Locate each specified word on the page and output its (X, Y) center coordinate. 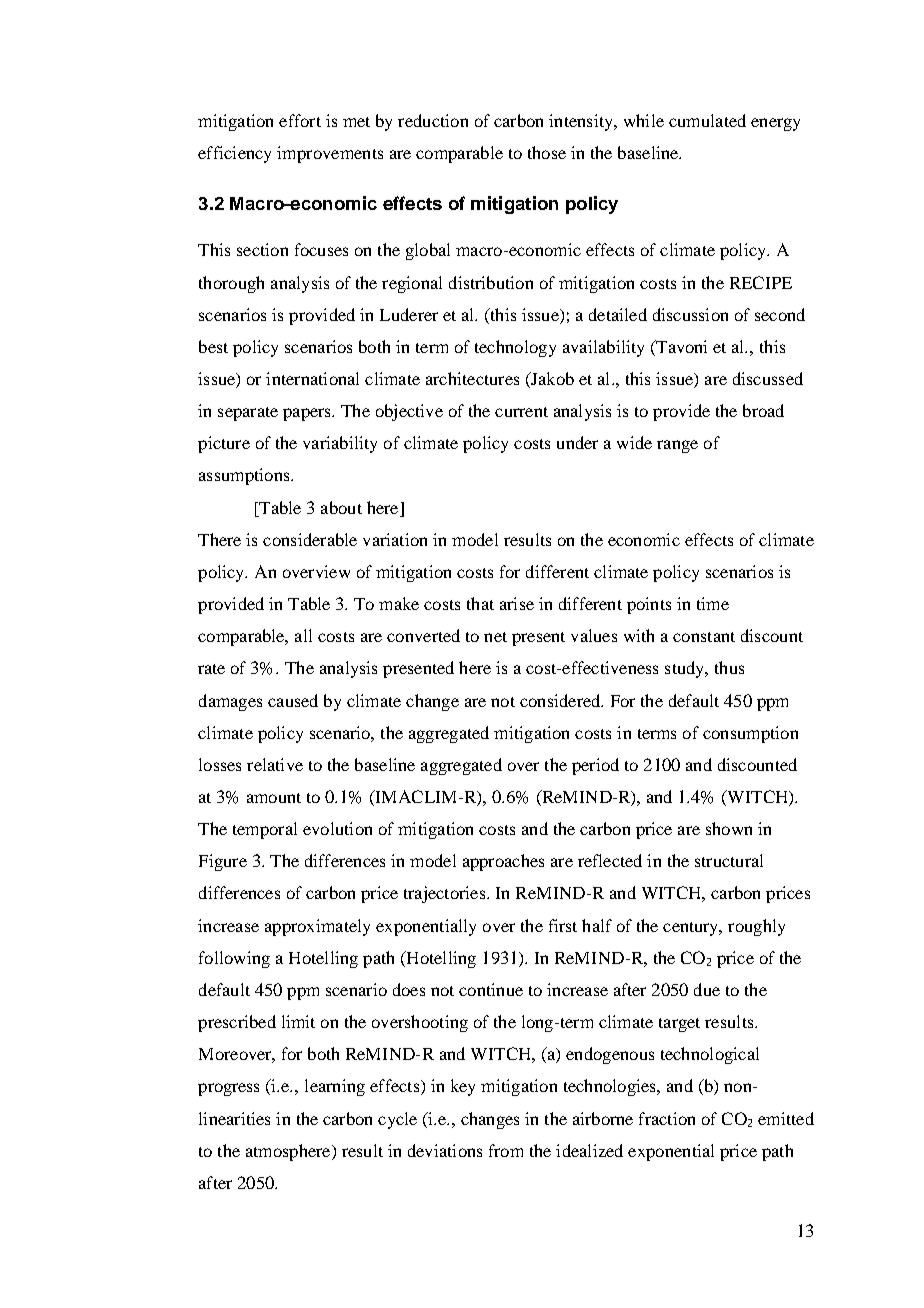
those (547, 152)
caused (293, 700)
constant (704, 637)
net (495, 637)
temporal (265, 830)
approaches (503, 862)
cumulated (707, 120)
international (312, 378)
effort (300, 120)
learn (322, 1085)
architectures (472, 378)
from (506, 1150)
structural (729, 860)
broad (763, 410)
